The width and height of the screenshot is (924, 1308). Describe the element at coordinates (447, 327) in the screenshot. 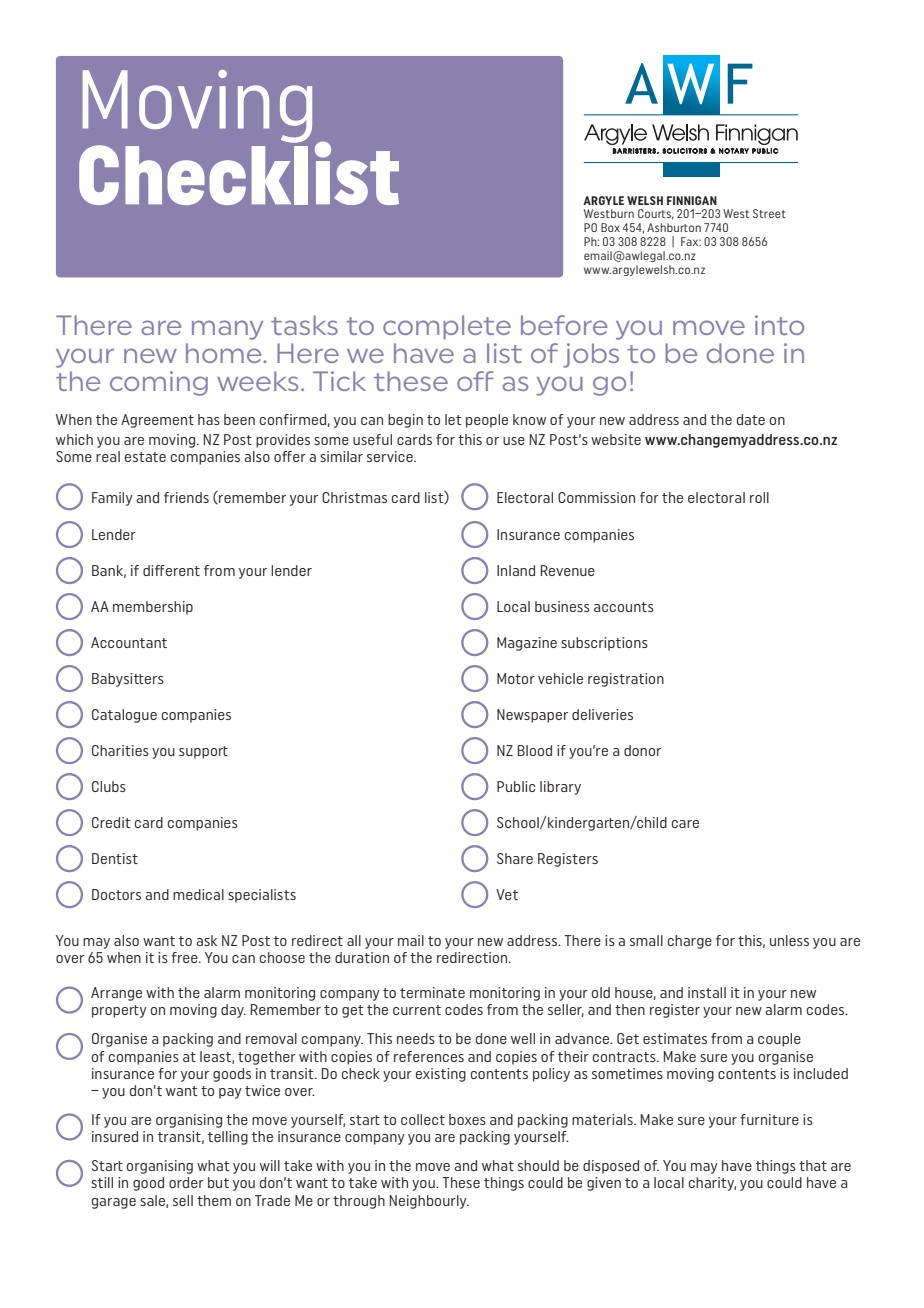

I see `complete` at that location.
